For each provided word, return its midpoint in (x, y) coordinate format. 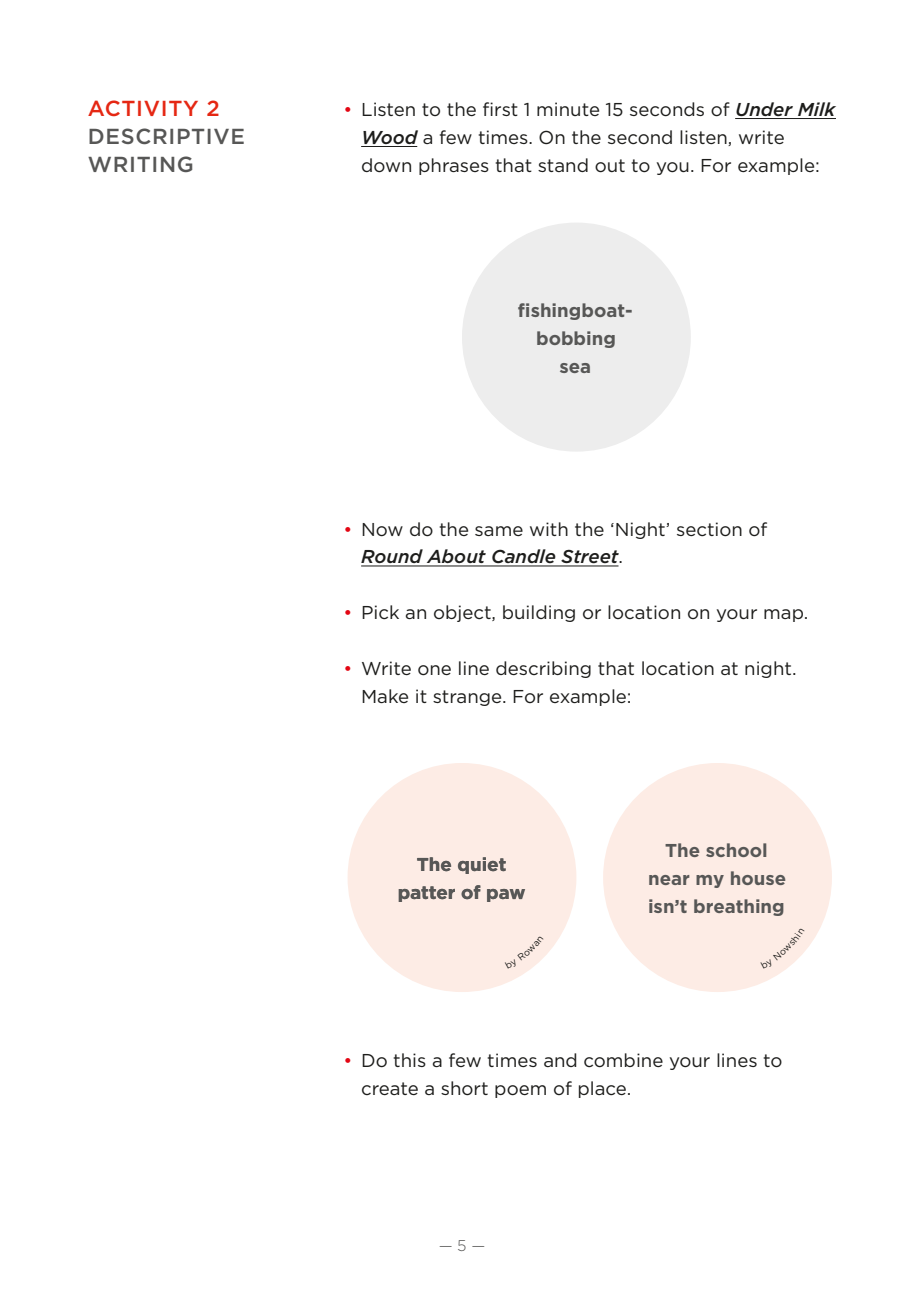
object (463, 613)
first (500, 109)
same (499, 531)
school (736, 850)
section (709, 529)
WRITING (140, 164)
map (785, 615)
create (390, 1088)
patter (426, 894)
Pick (380, 612)
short (464, 1088)
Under (765, 110)
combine (623, 1060)
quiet (482, 865)
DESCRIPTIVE (166, 136)
